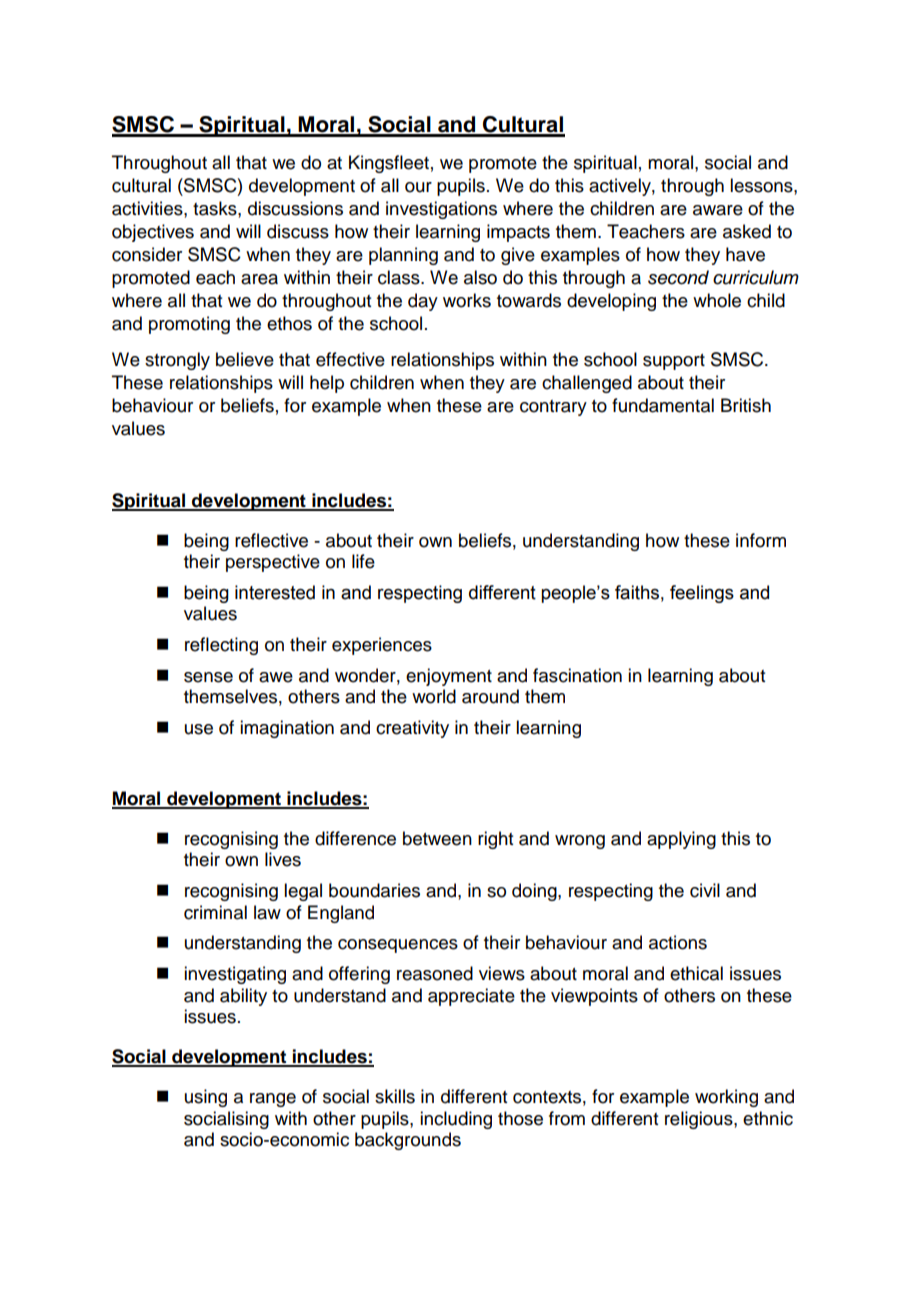 The width and height of the screenshot is (924, 1308). What do you see at coordinates (206, 1098) in the screenshot?
I see `using` at bounding box center [206, 1098].
